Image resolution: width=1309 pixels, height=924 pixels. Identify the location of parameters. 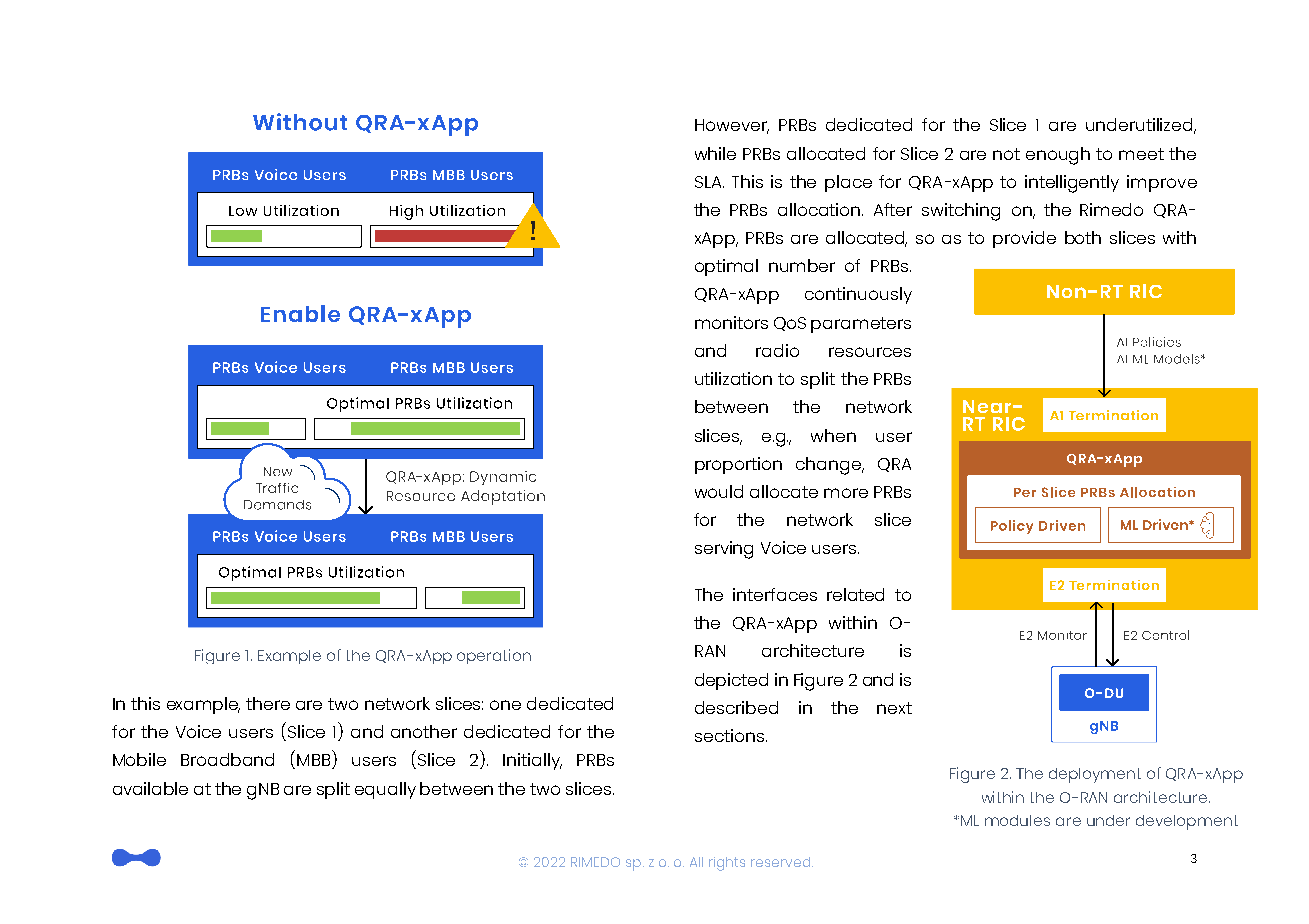
(861, 325).
